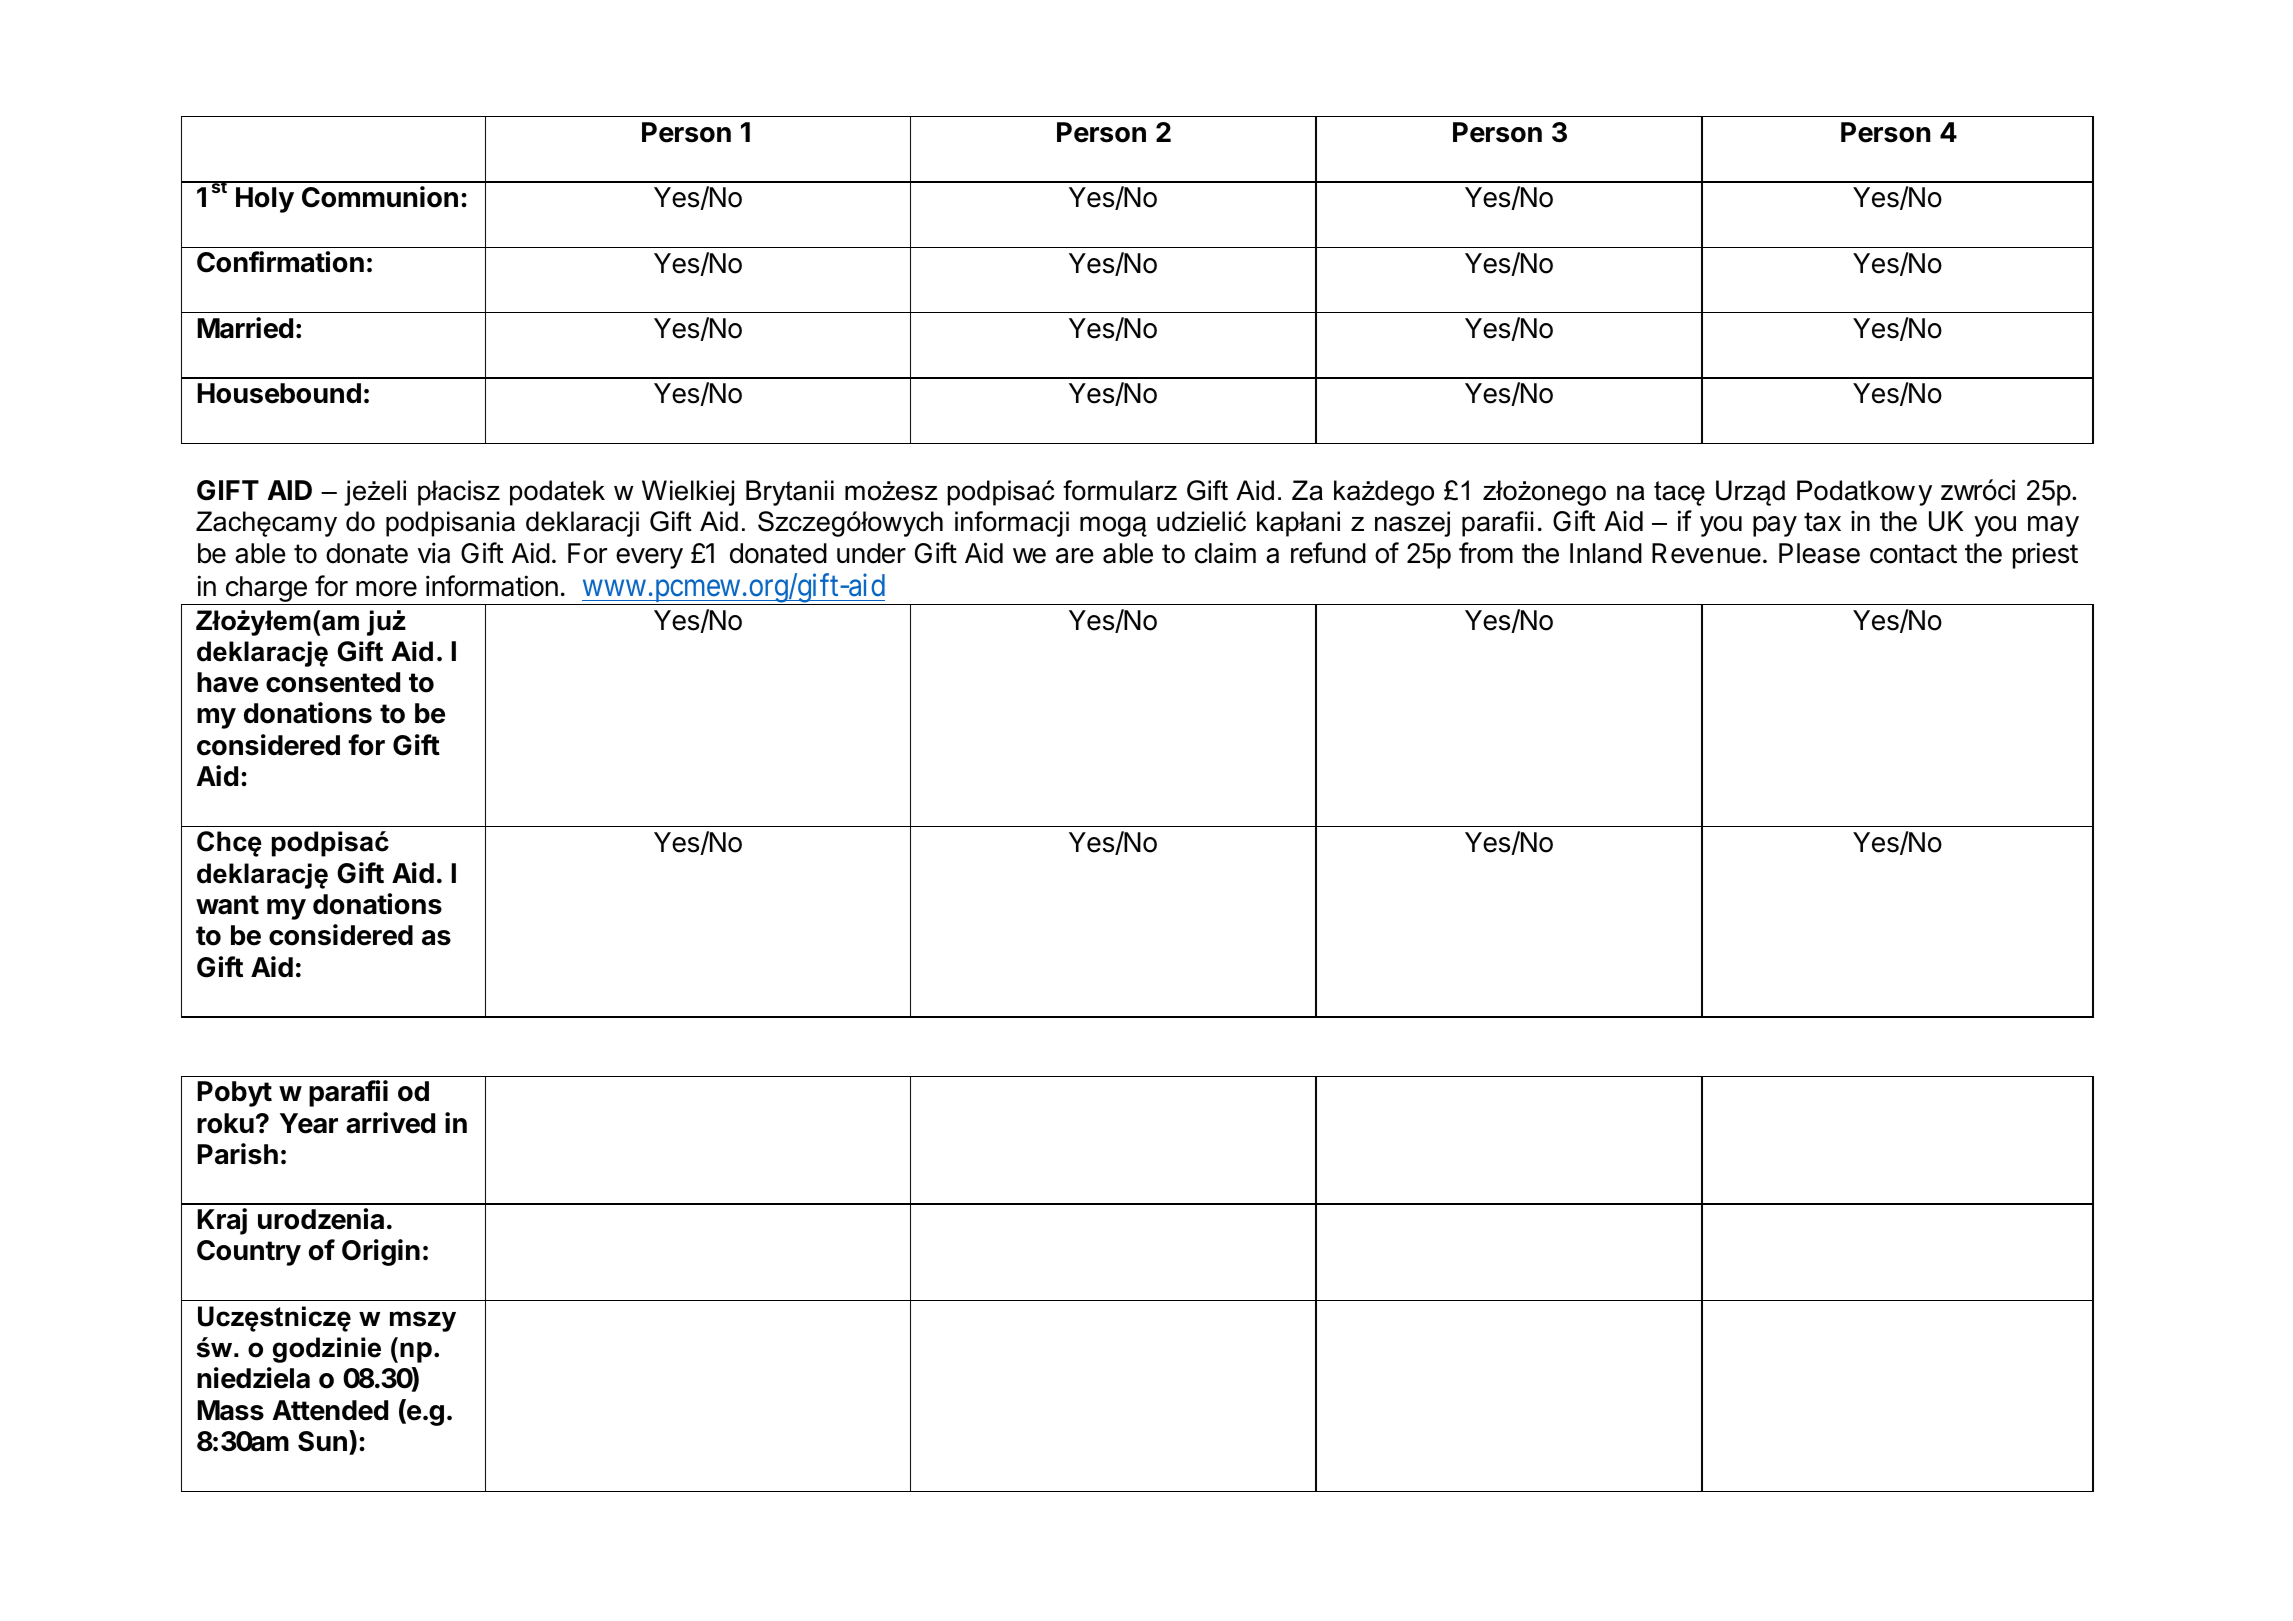 The height and width of the screenshot is (1621, 2293). I want to click on Sun, so click(322, 1441).
